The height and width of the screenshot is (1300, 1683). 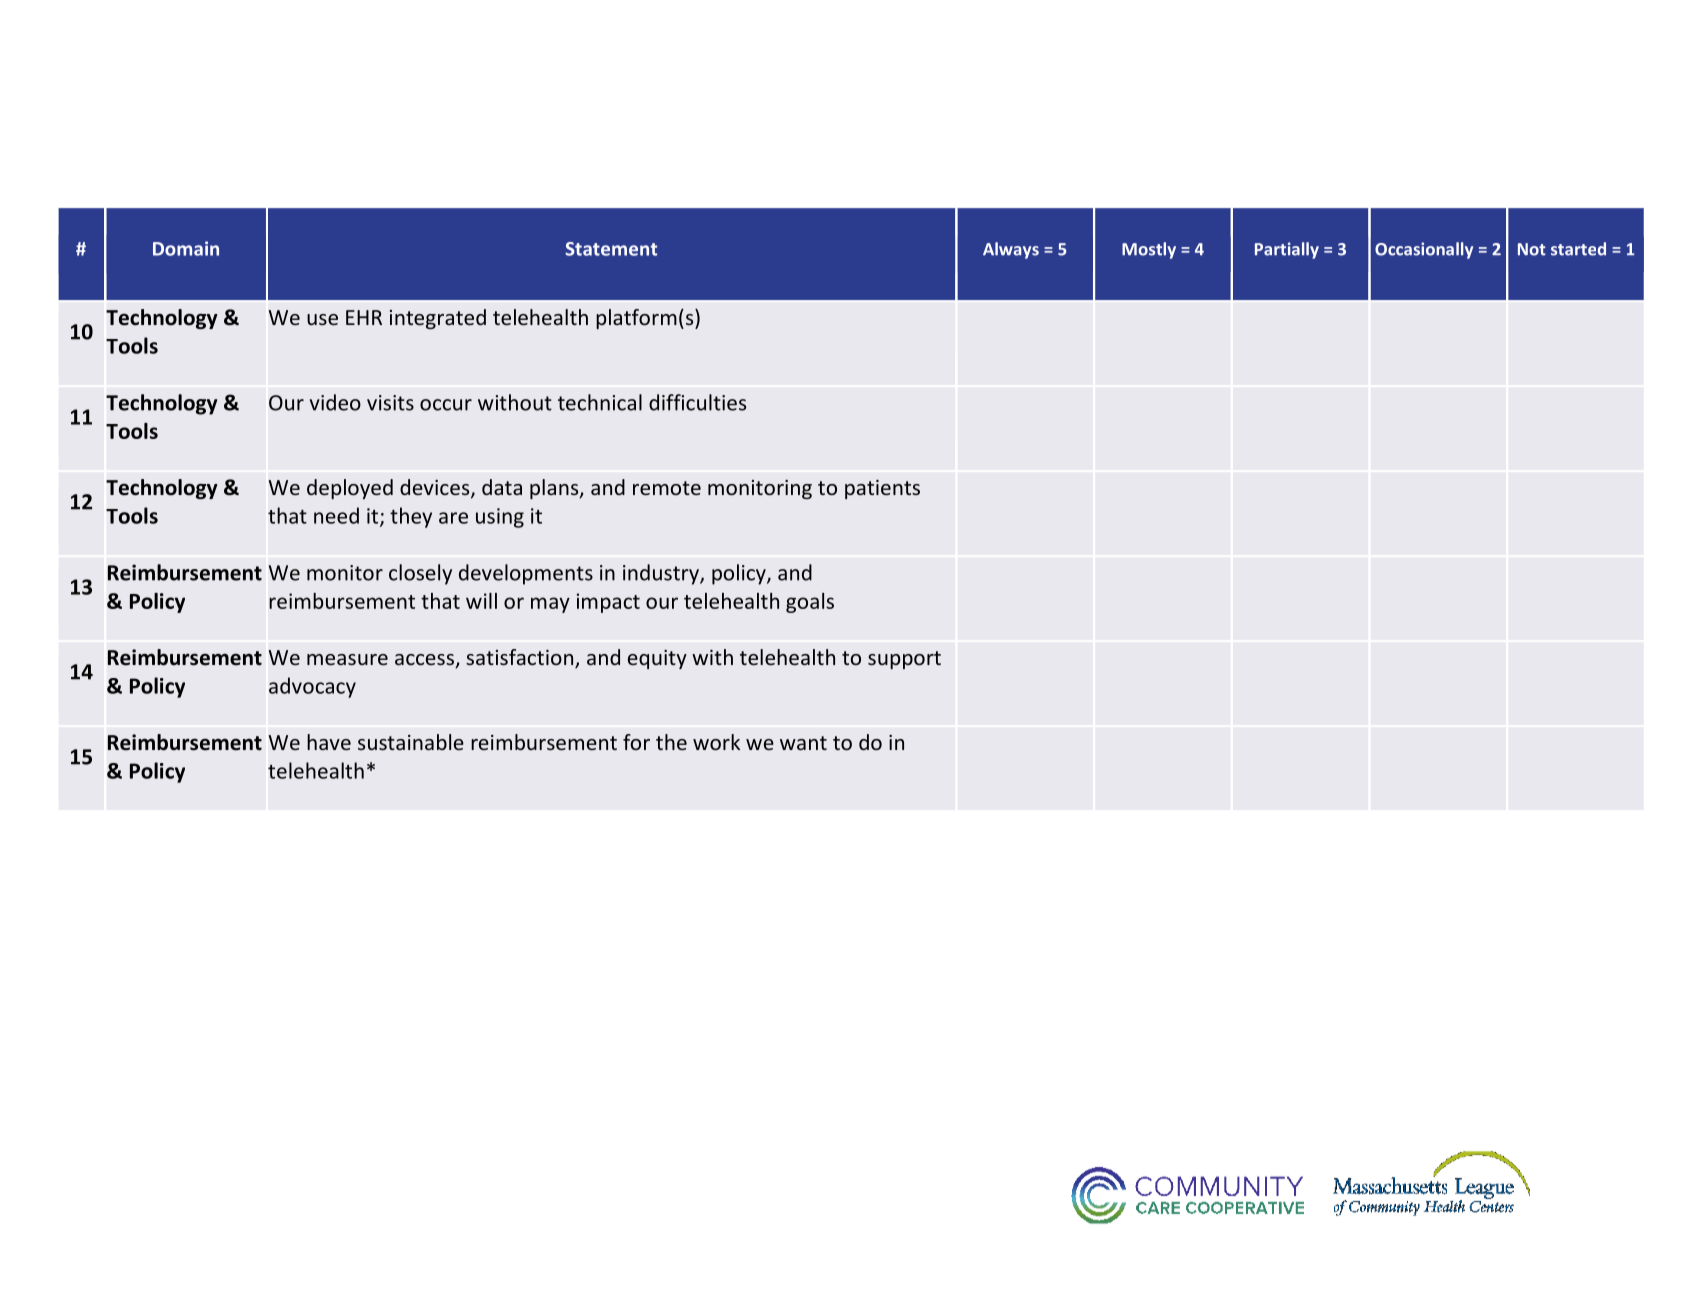 I want to click on closely, so click(x=420, y=574).
